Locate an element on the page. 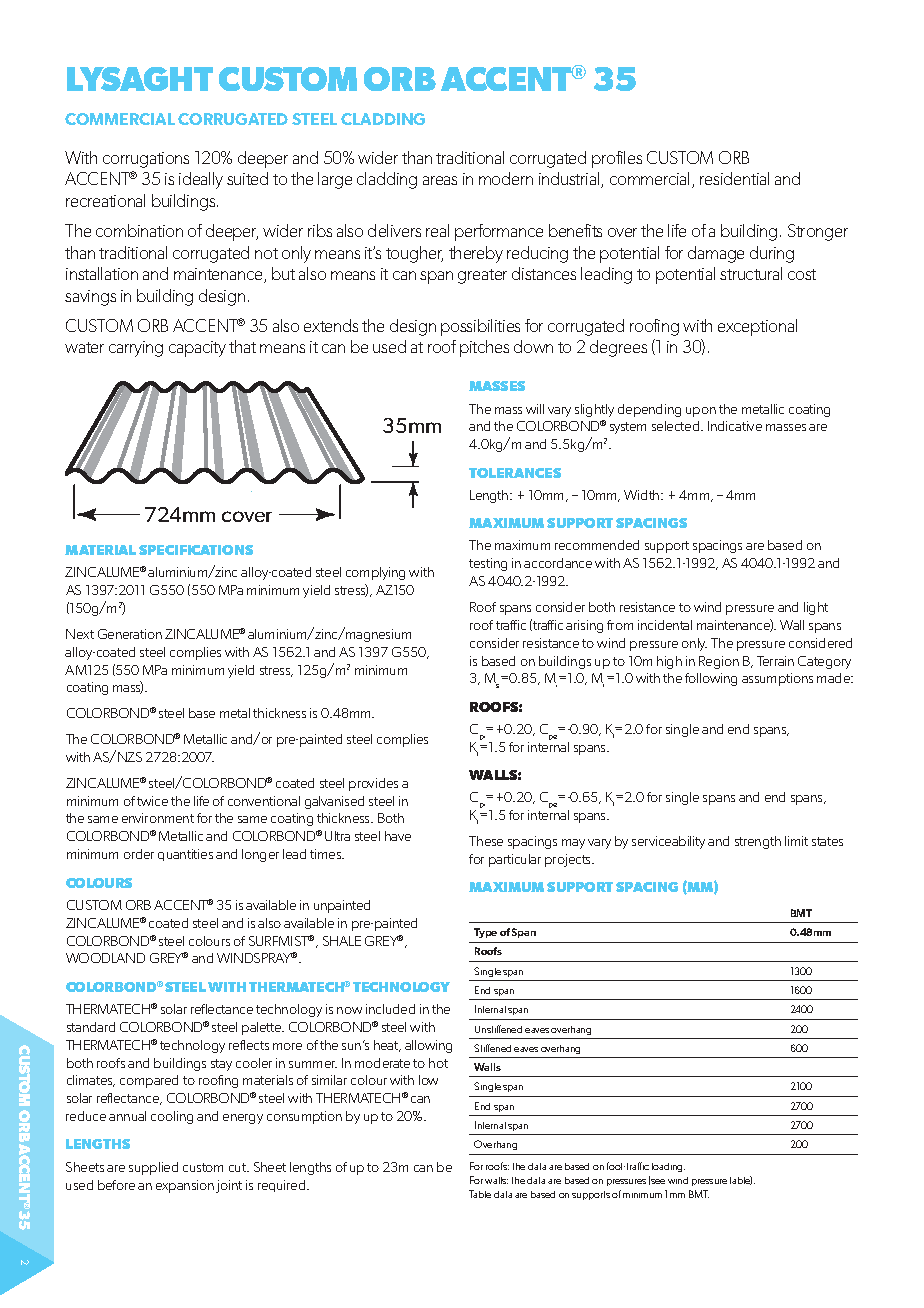 The image size is (924, 1308). Generation is located at coordinates (130, 634).
